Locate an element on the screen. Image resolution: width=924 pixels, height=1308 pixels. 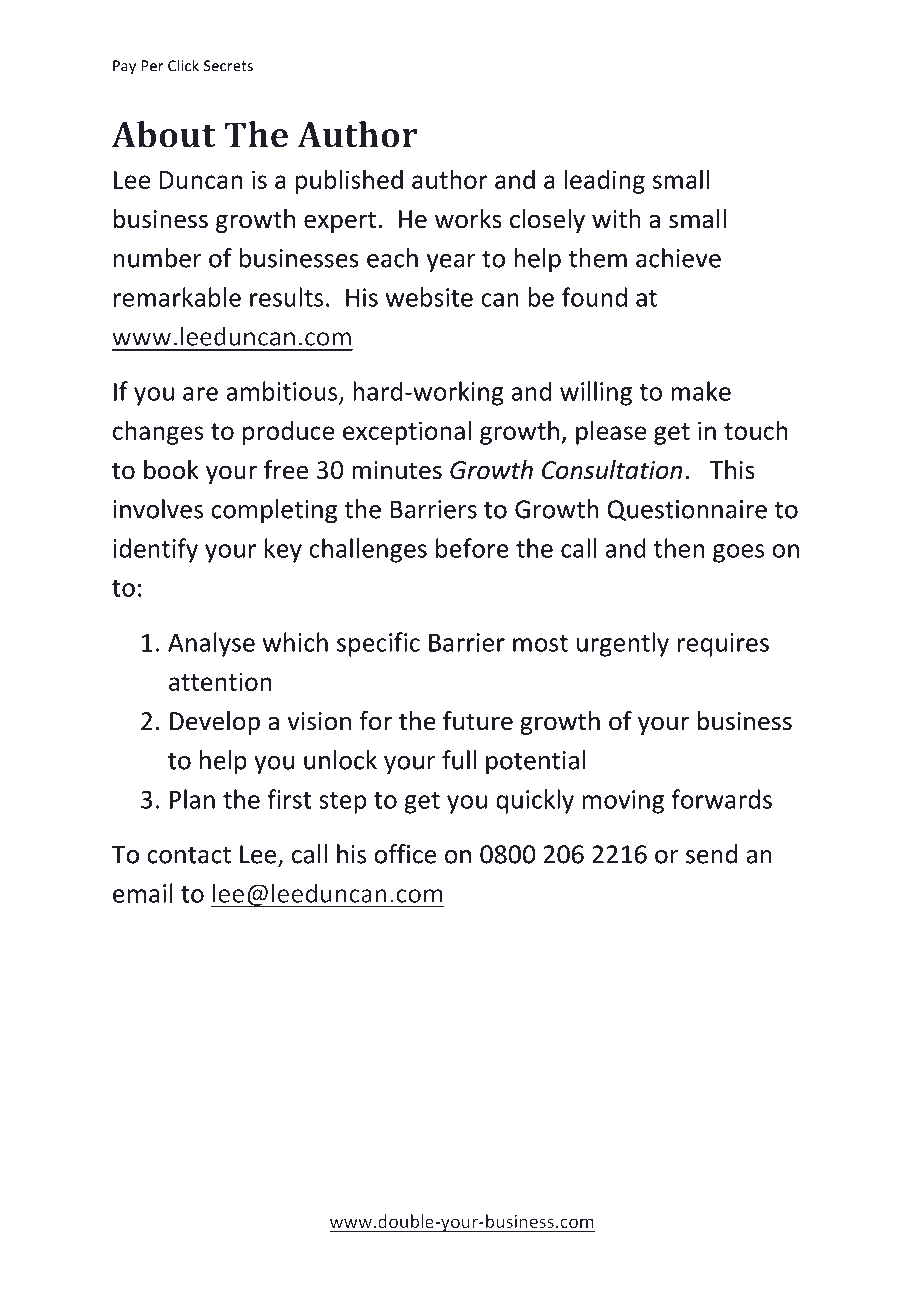
specific is located at coordinates (378, 644).
